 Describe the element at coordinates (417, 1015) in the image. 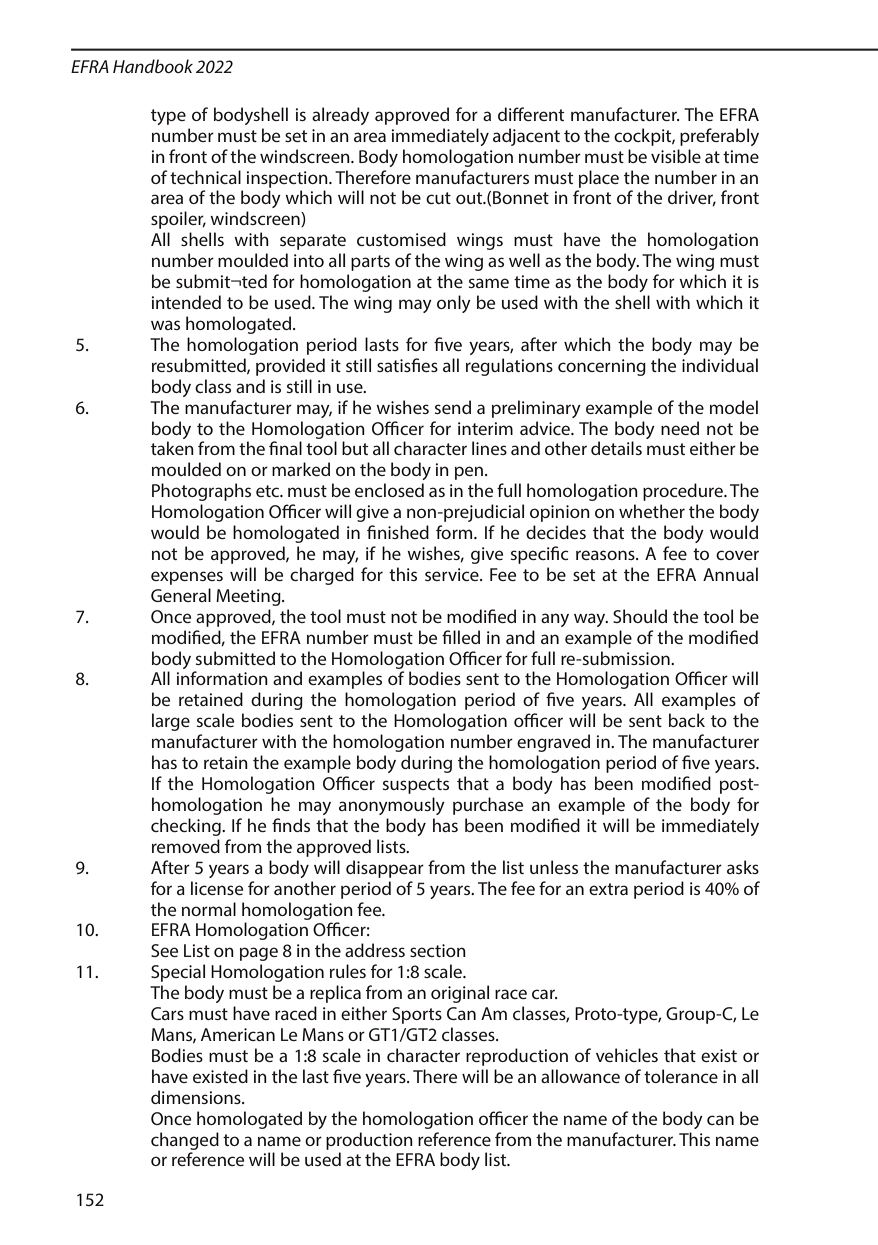

I see `Sports` at that location.
